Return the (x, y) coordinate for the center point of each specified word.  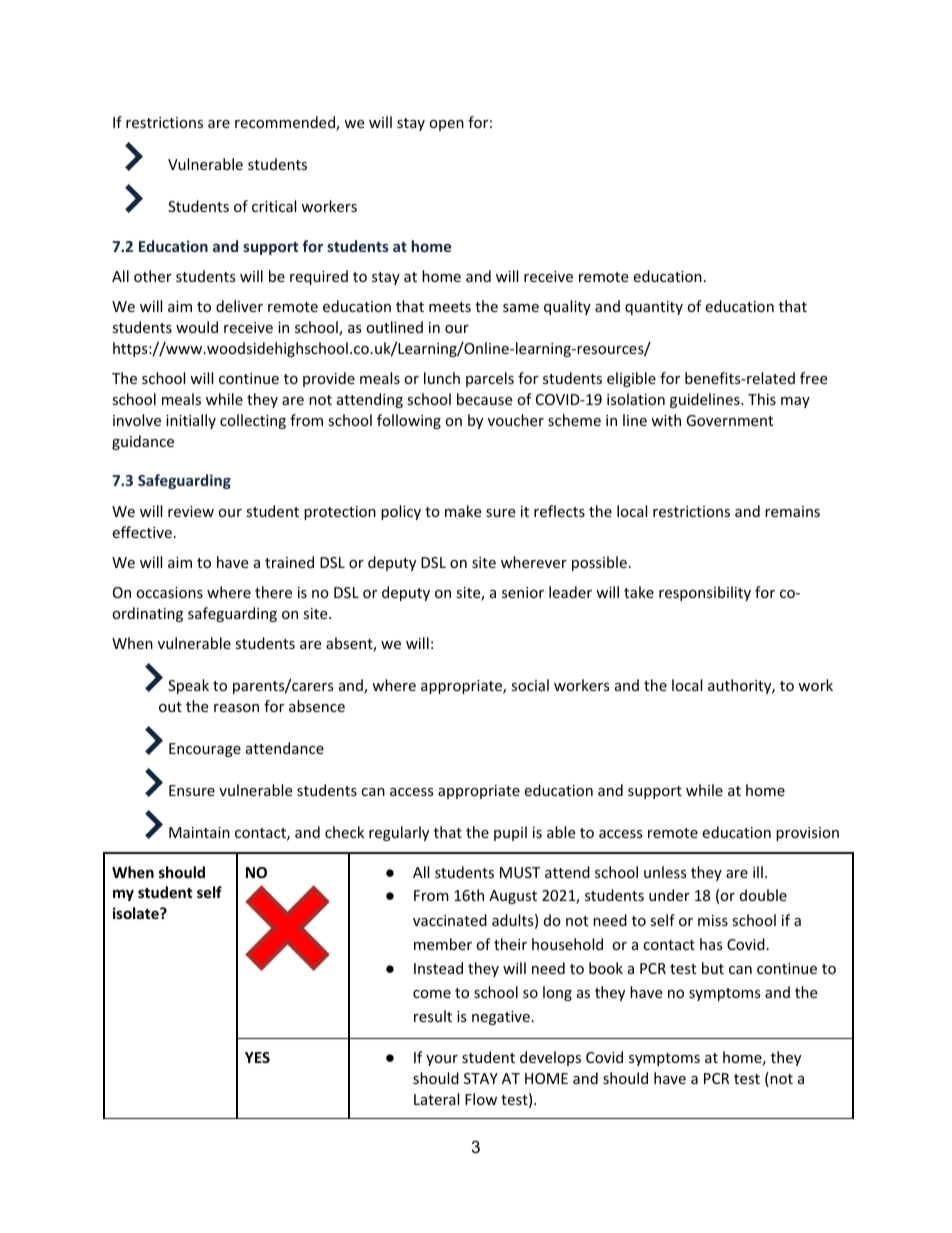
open (446, 125)
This (762, 399)
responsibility (705, 593)
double (763, 895)
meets (450, 307)
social (530, 685)
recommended (286, 123)
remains (792, 511)
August (513, 897)
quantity (654, 308)
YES (257, 1057)
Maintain (199, 832)
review (191, 511)
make (463, 511)
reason (236, 708)
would (197, 327)
